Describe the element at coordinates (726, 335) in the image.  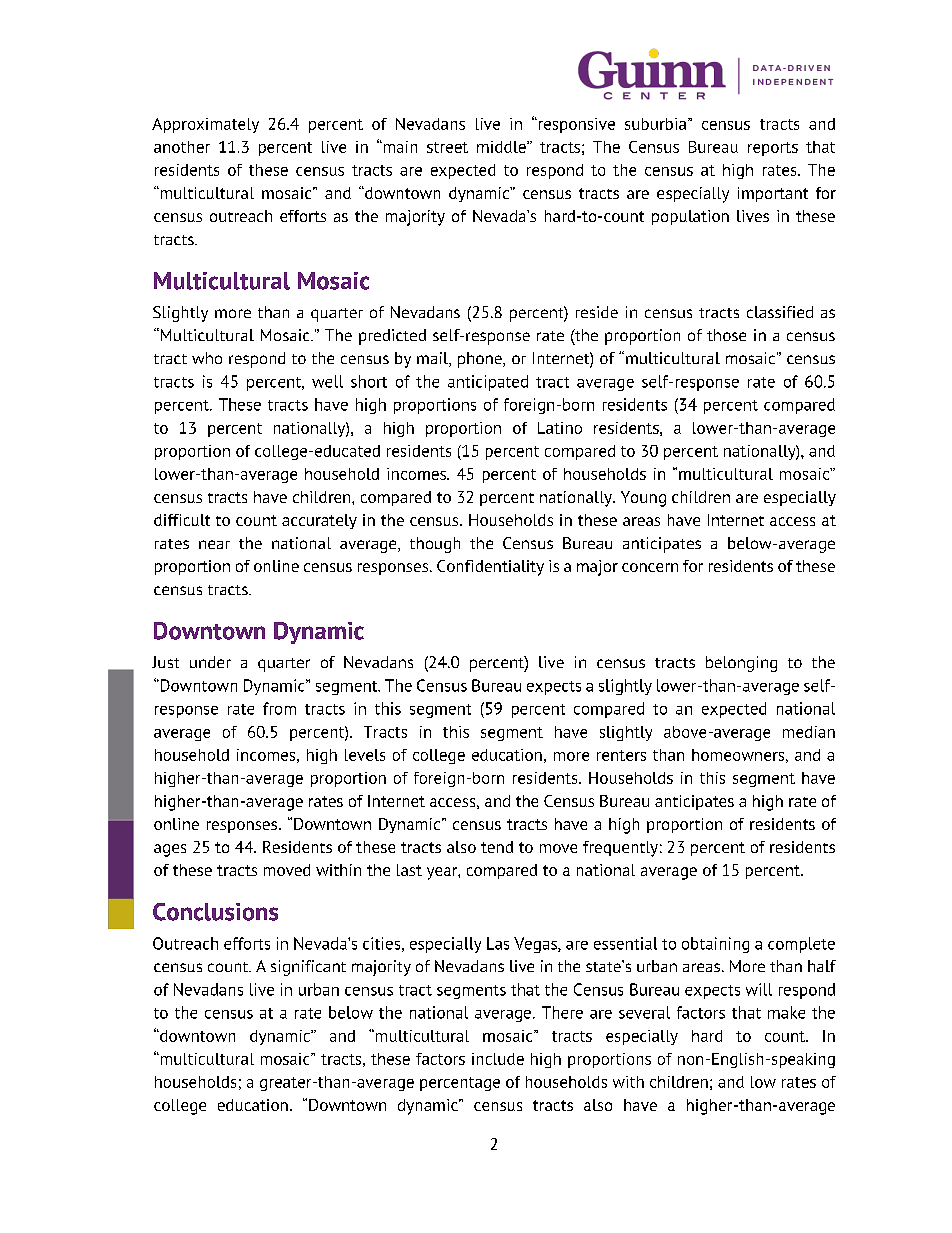
I see `those` at that location.
